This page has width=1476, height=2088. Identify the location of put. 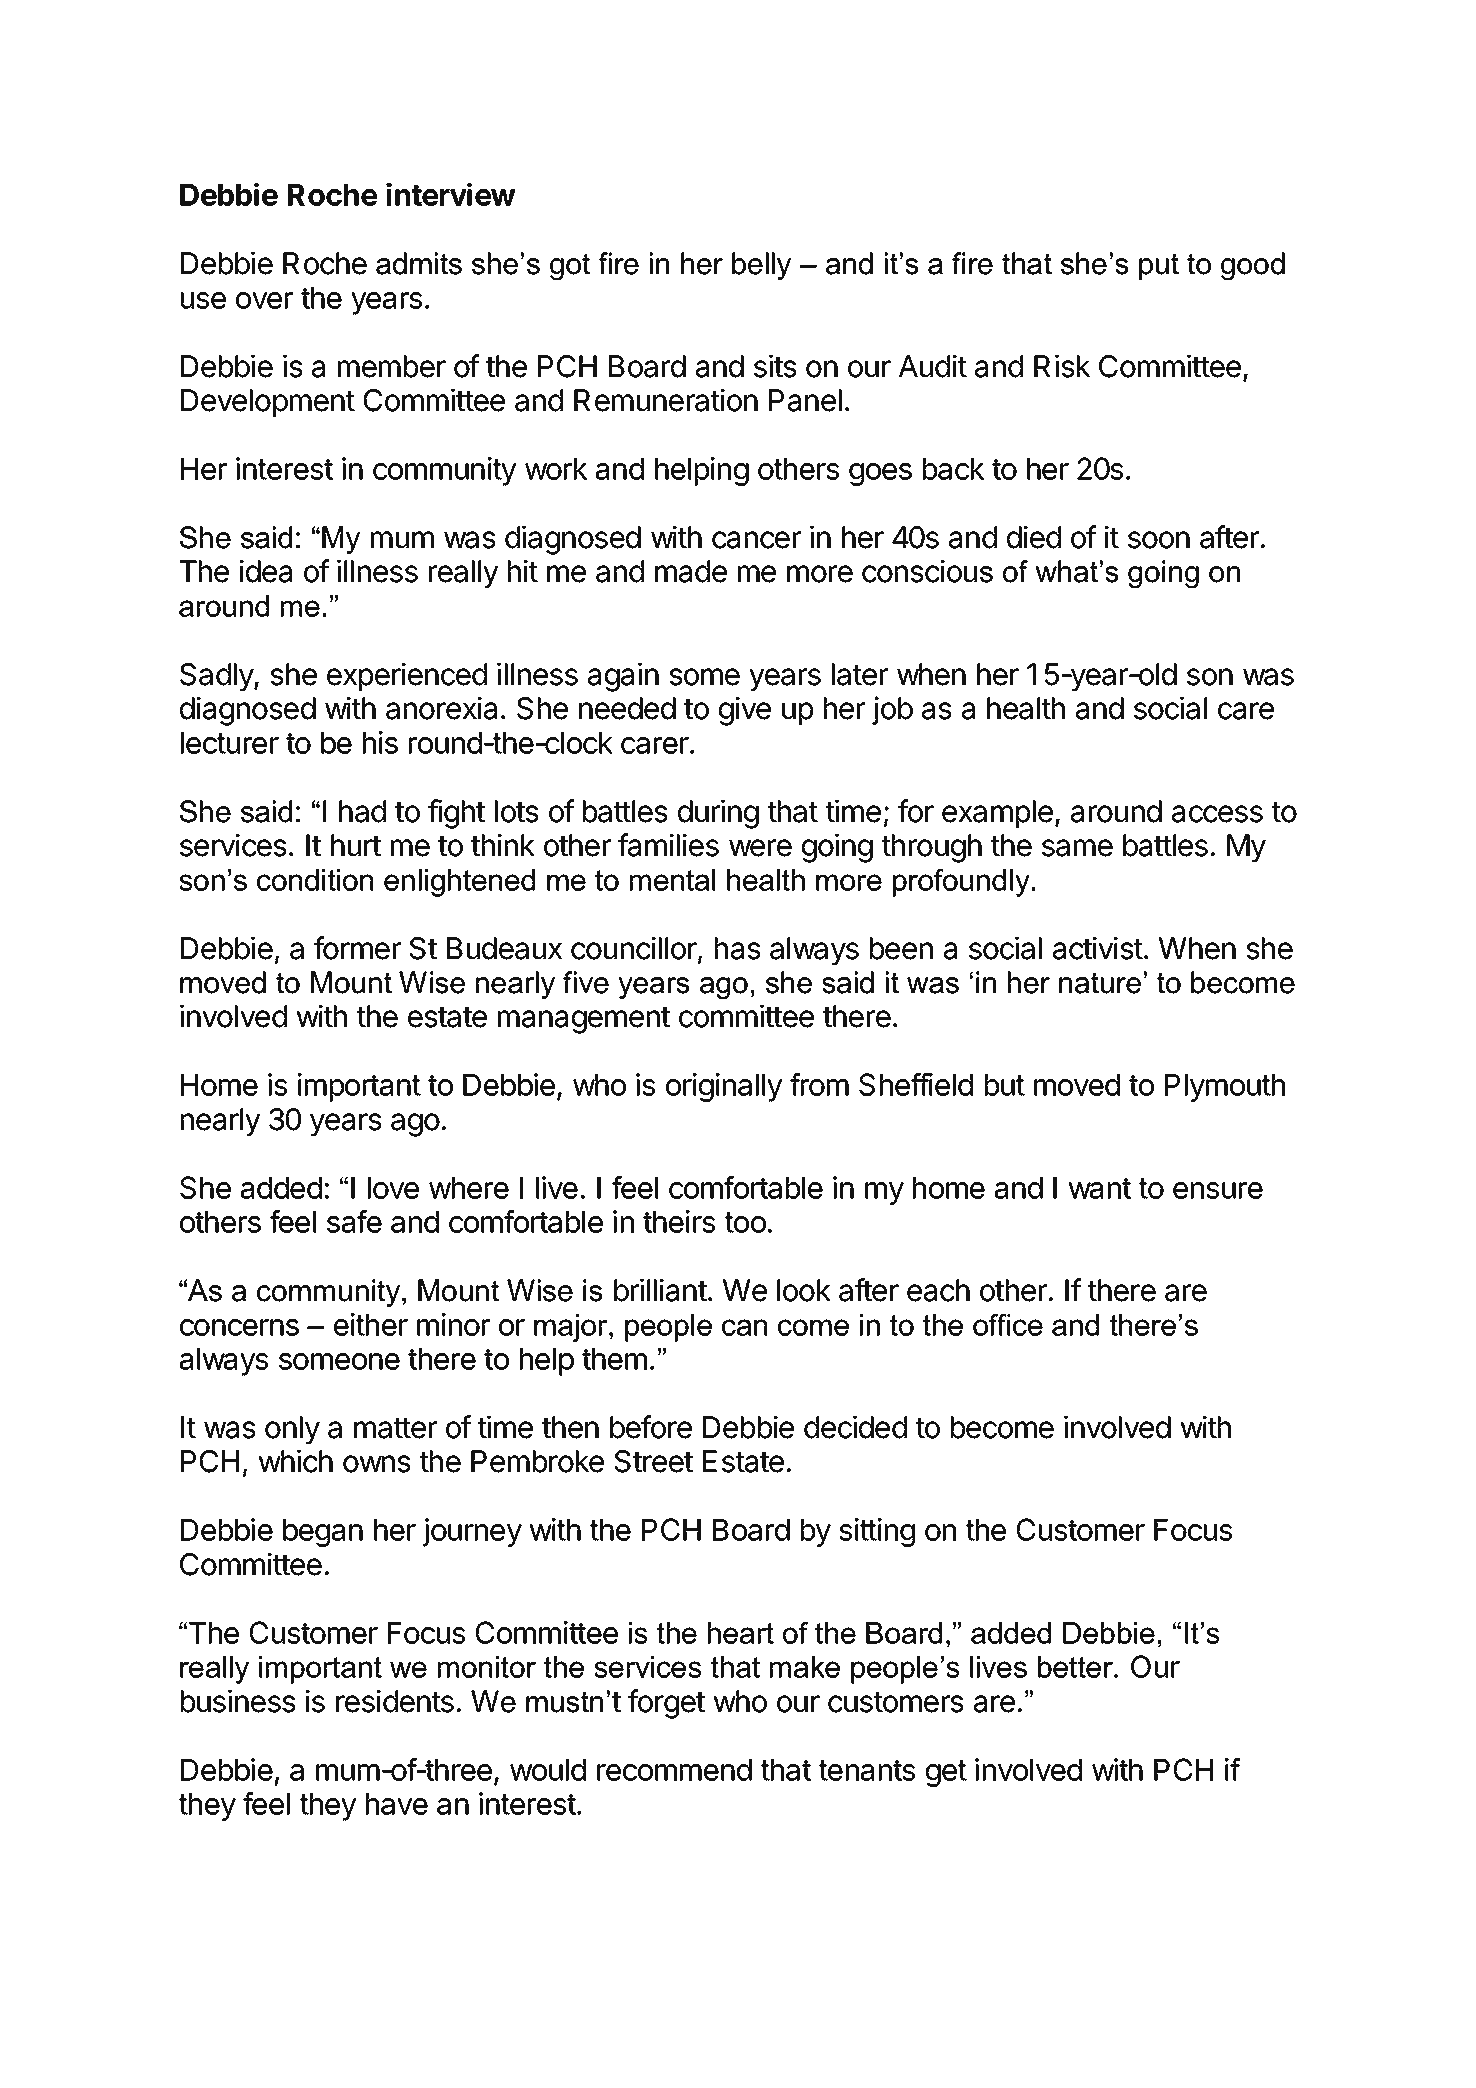
(1159, 266).
